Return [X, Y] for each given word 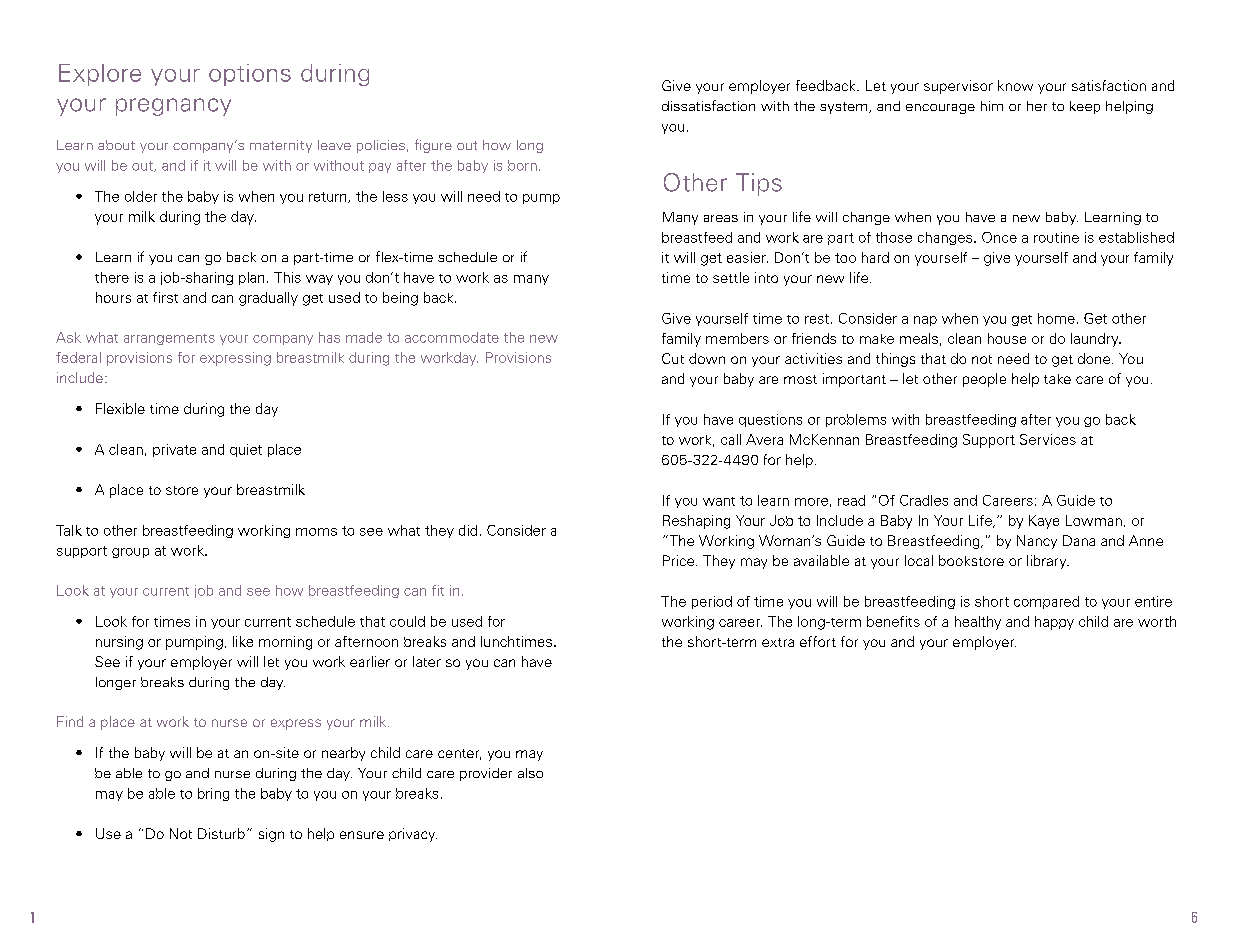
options [250, 75]
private [174, 450]
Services [1048, 439]
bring [213, 794]
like [243, 641]
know [1015, 85]
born [522, 165]
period [712, 602]
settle [731, 277]
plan [251, 278]
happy [1054, 623]
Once [999, 237]
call [731, 439]
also [530, 773]
